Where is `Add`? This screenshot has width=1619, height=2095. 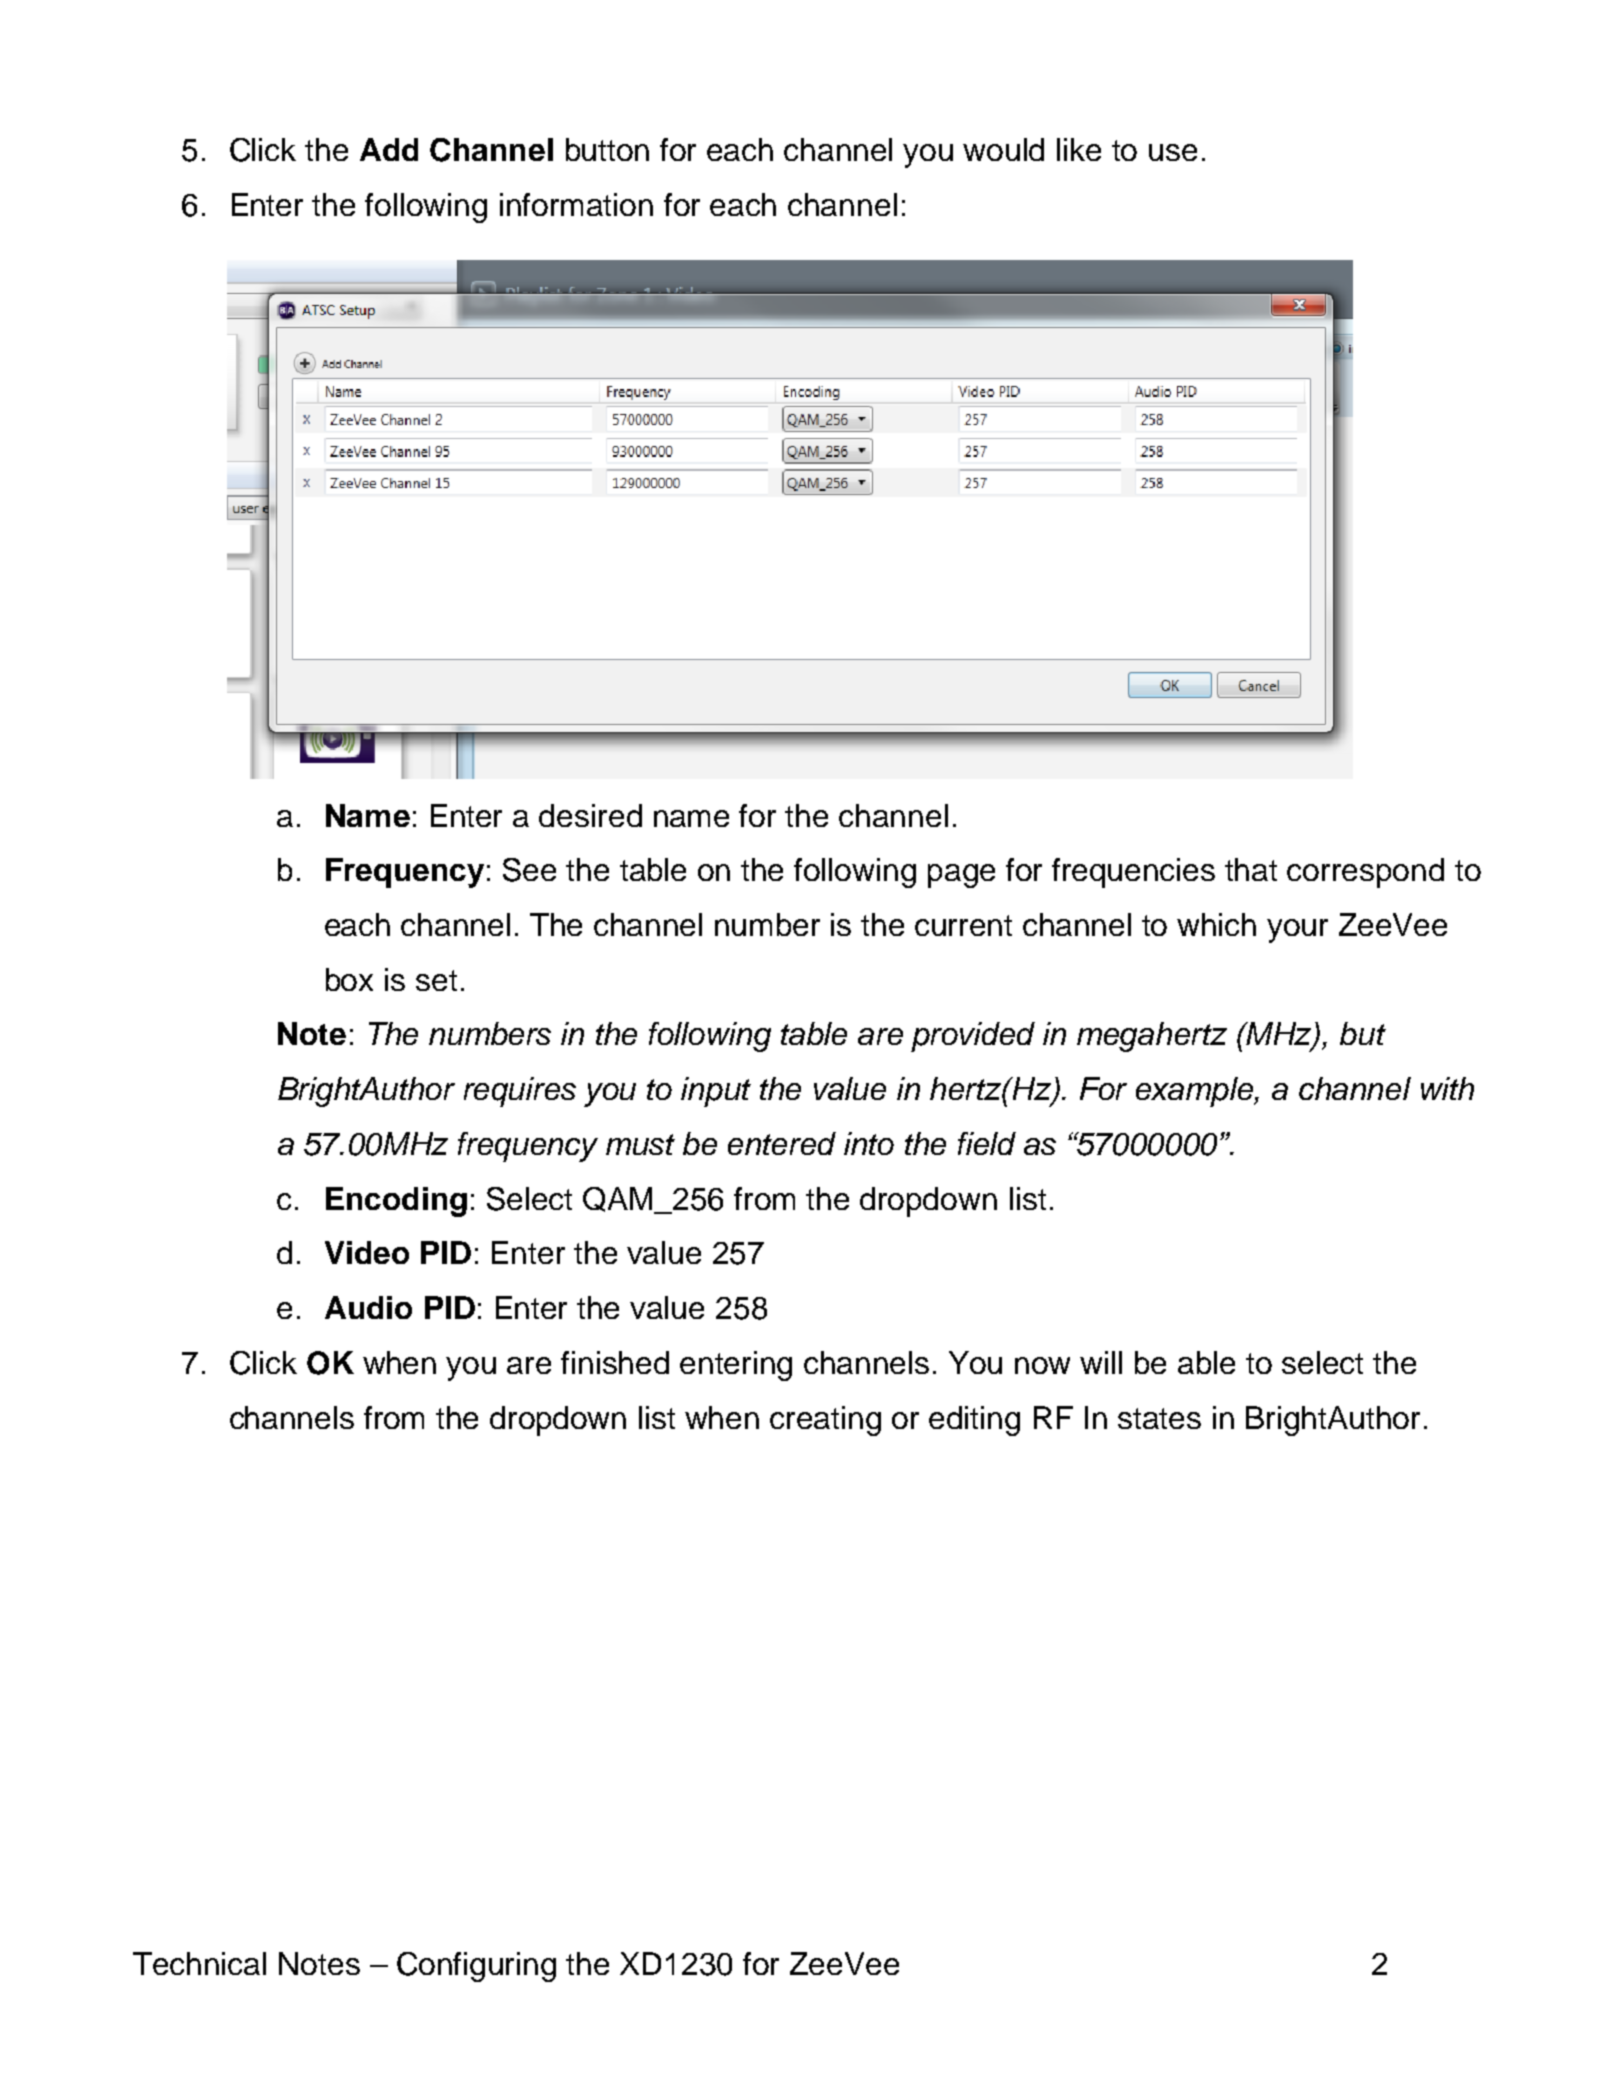
Add is located at coordinates (389, 149).
